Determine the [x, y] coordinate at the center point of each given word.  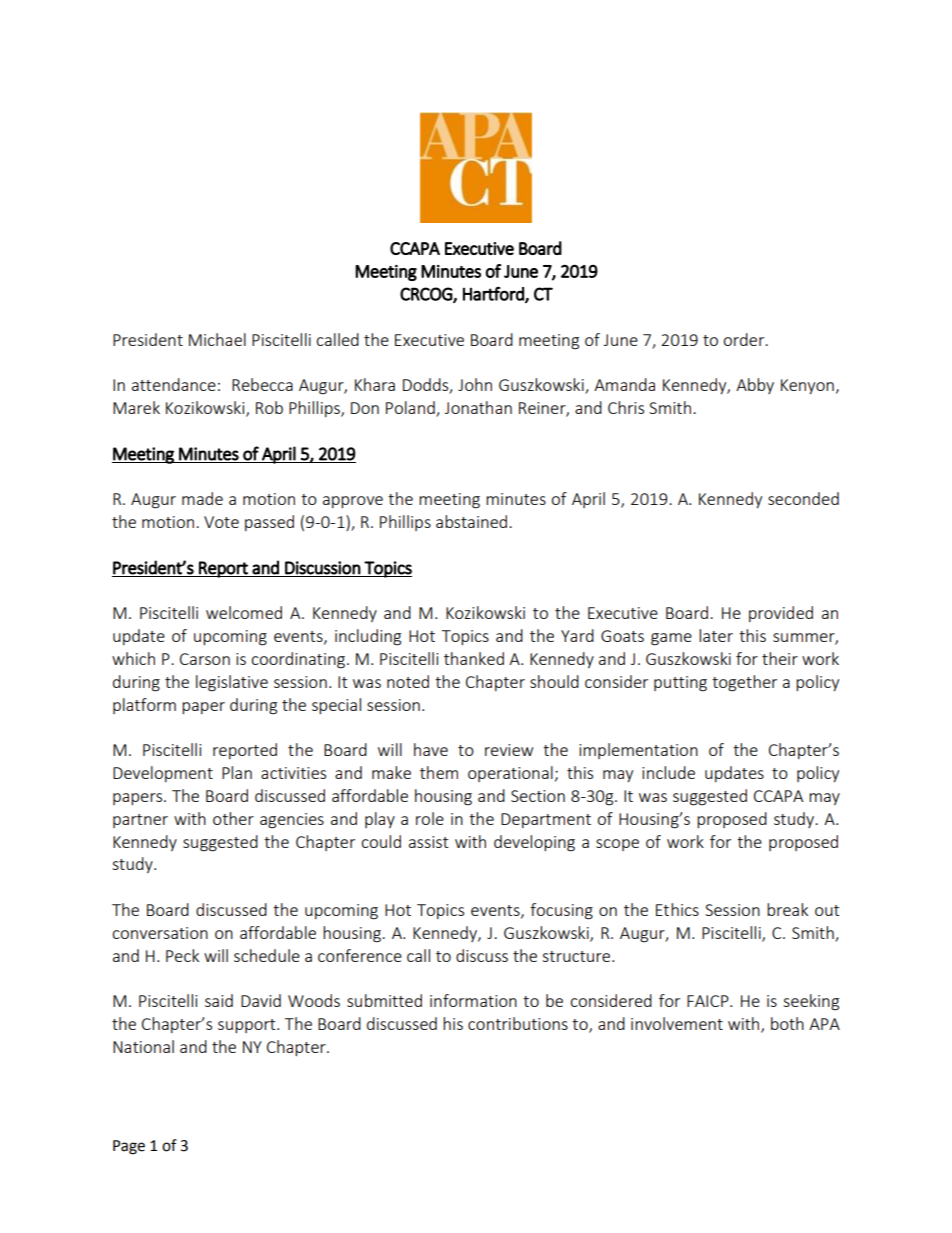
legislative [232, 683]
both [787, 1023]
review [509, 750]
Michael [217, 339]
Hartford [494, 294]
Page [129, 1147]
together [744, 683]
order [745, 339]
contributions [518, 1023]
